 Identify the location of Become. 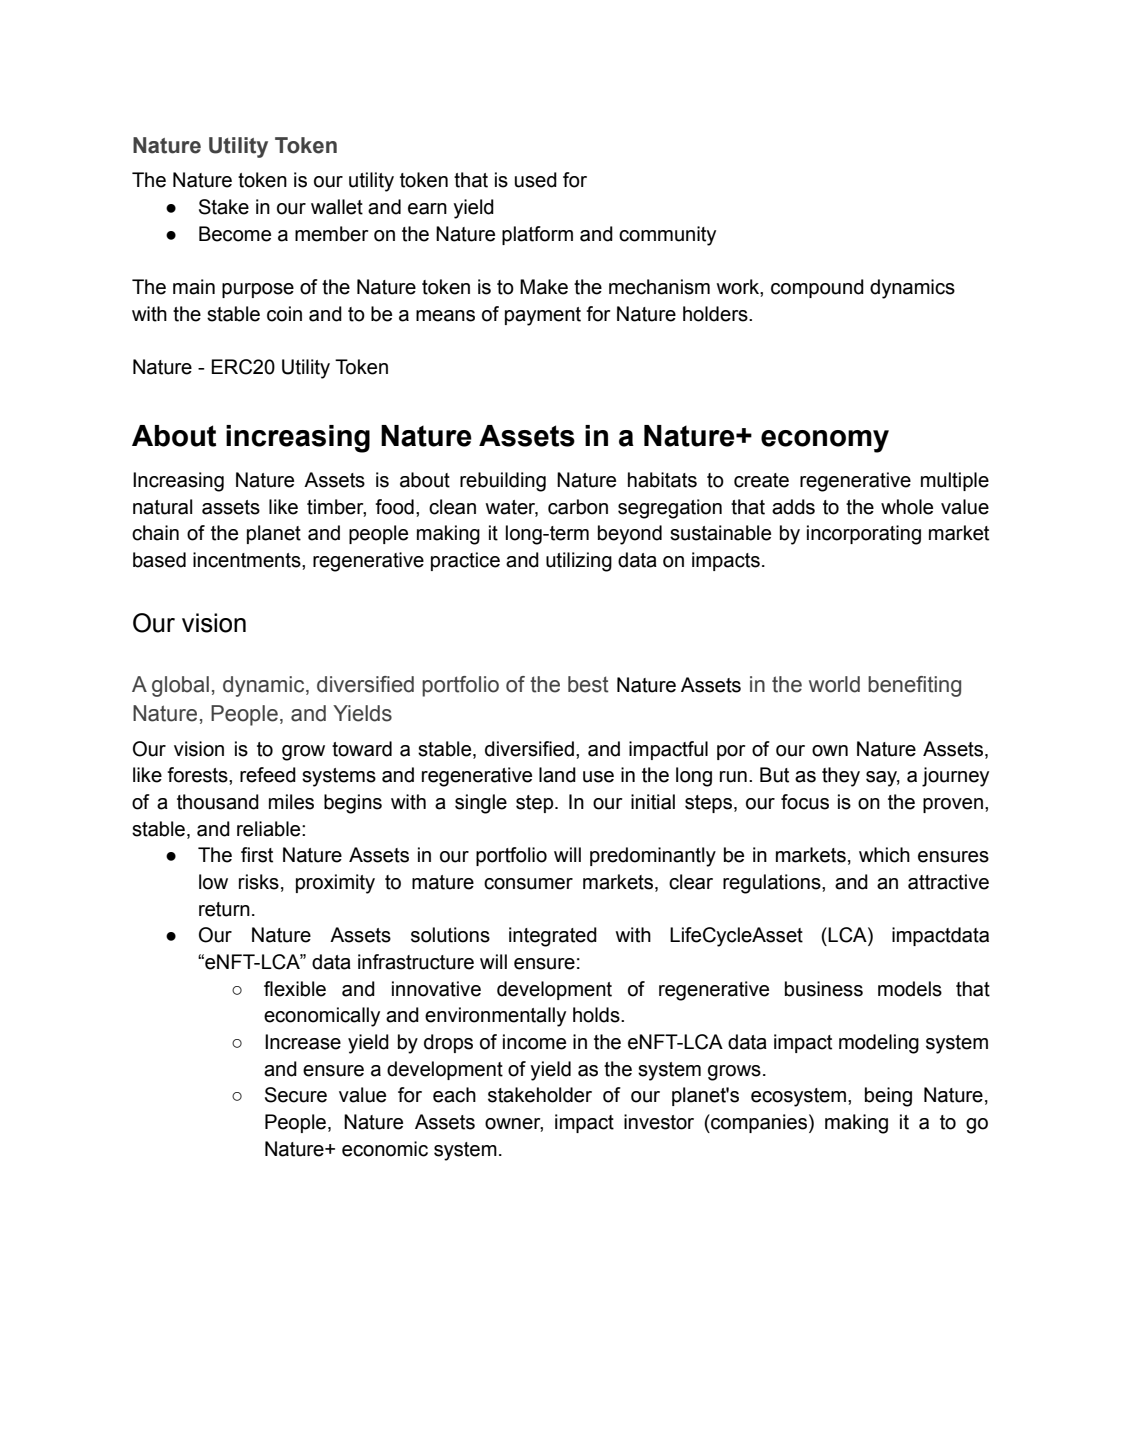
(235, 234).
